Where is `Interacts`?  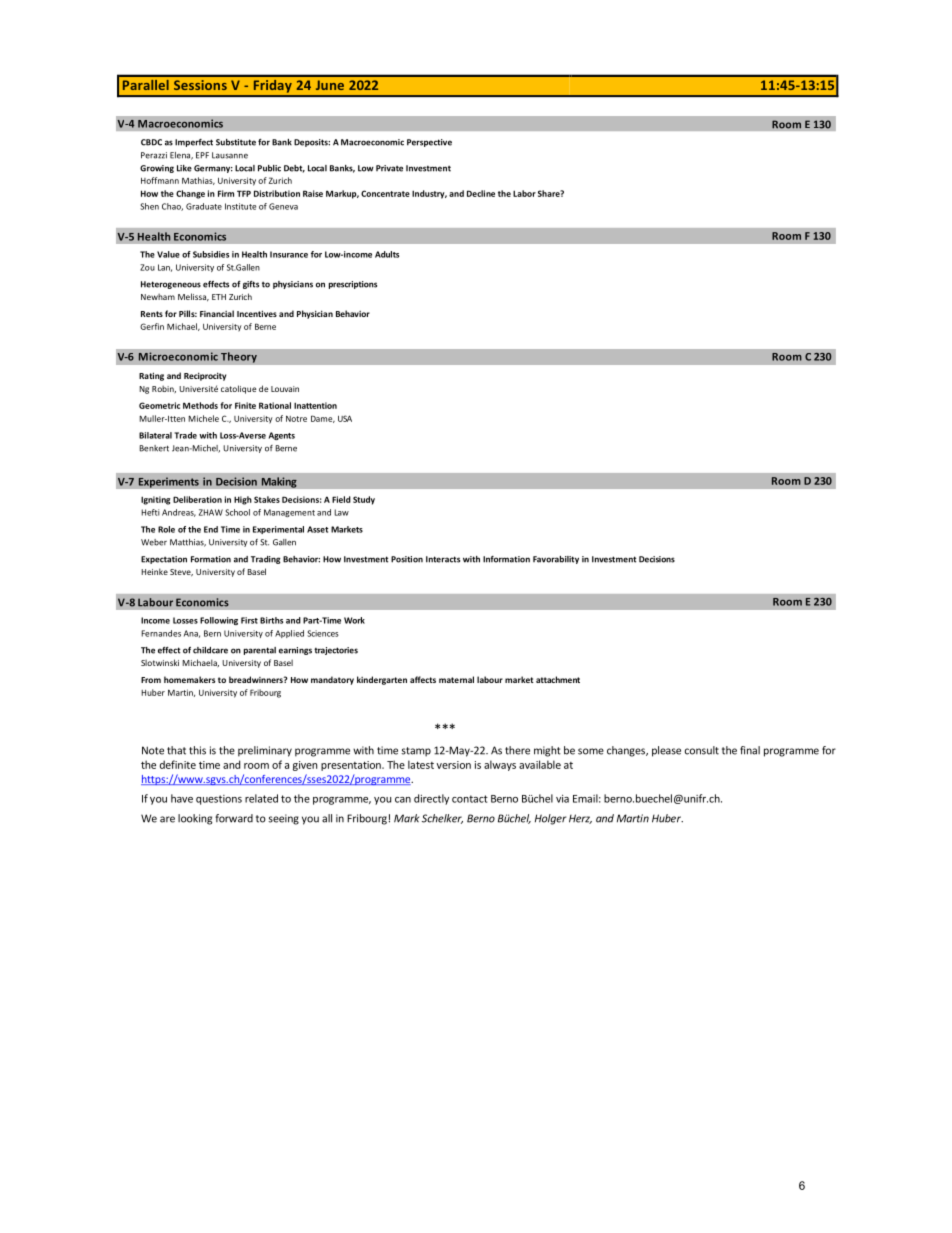 Interacts is located at coordinates (443, 559).
